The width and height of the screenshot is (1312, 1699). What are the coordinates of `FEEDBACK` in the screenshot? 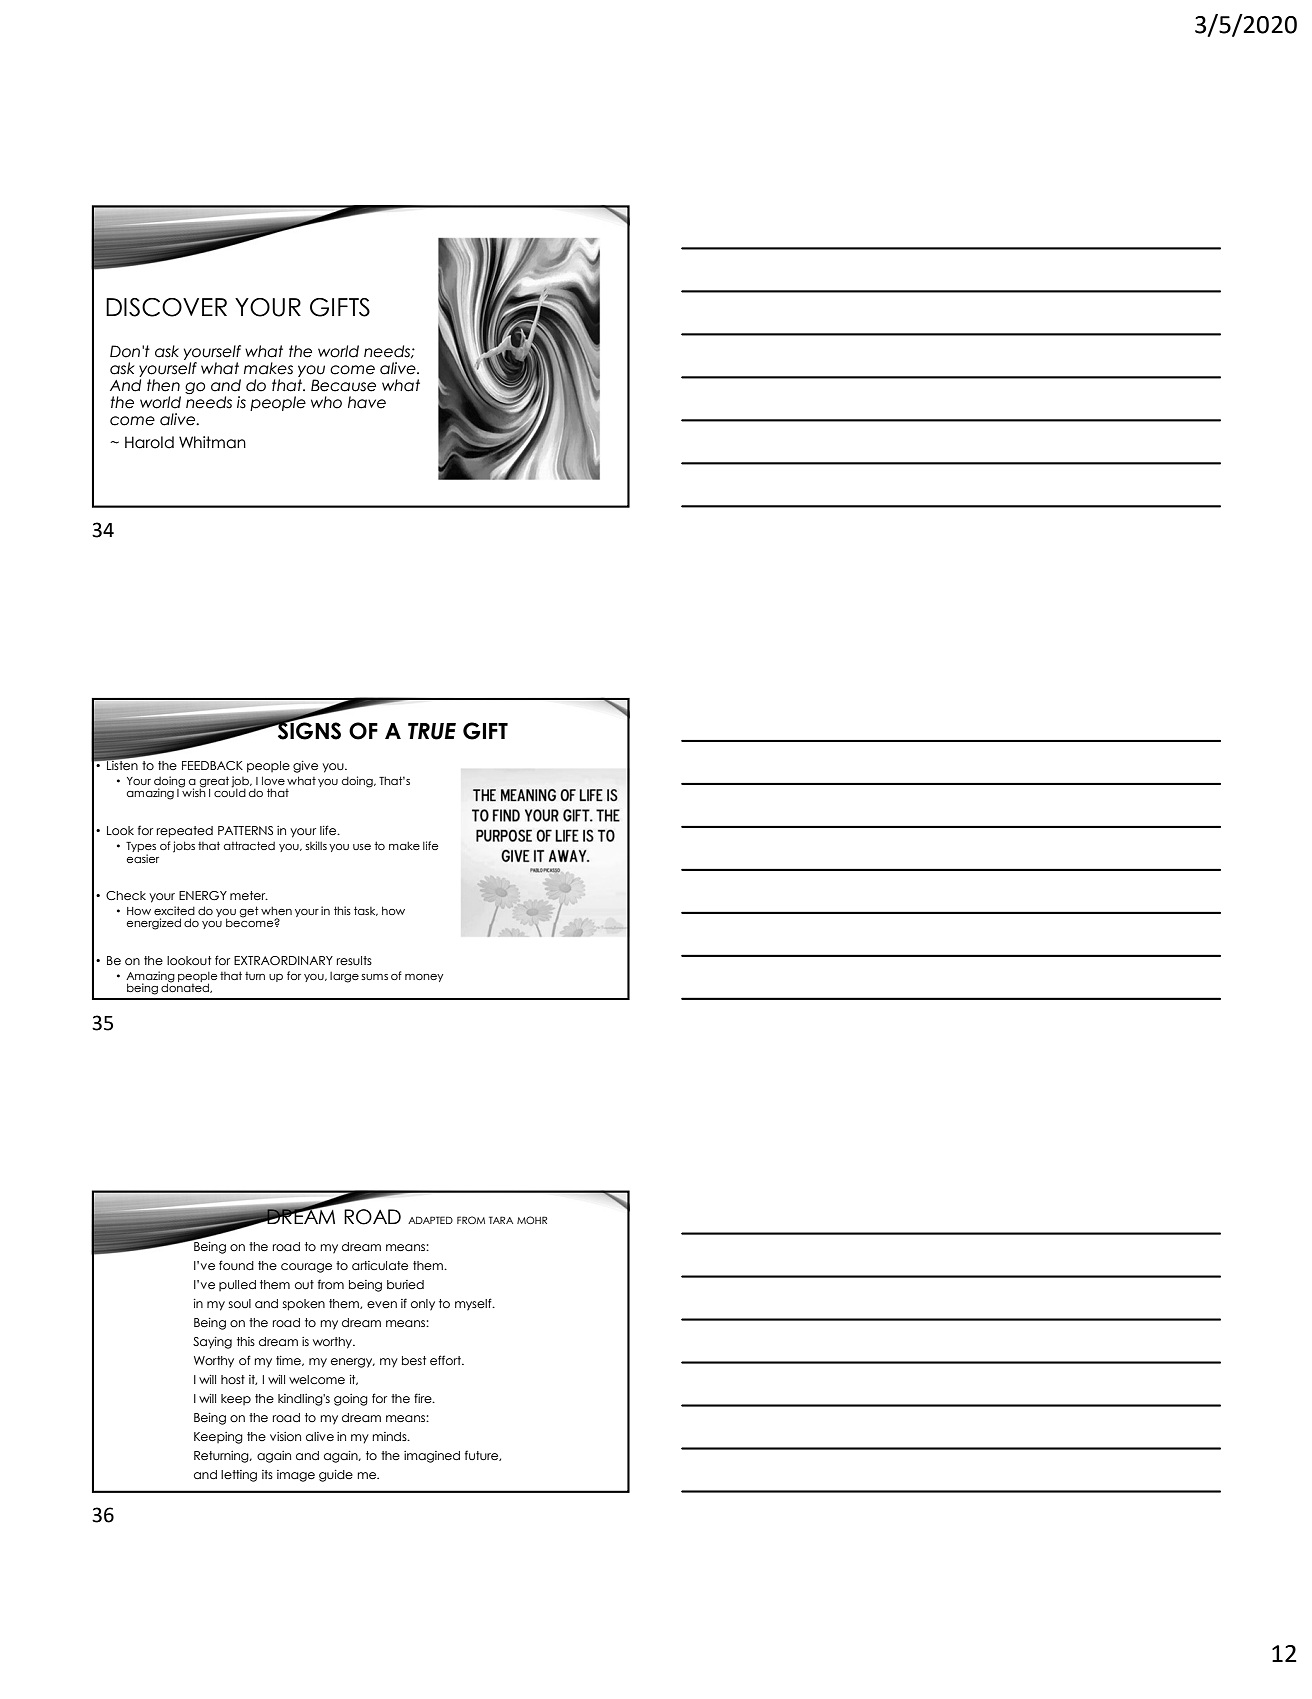 It's located at (212, 765).
